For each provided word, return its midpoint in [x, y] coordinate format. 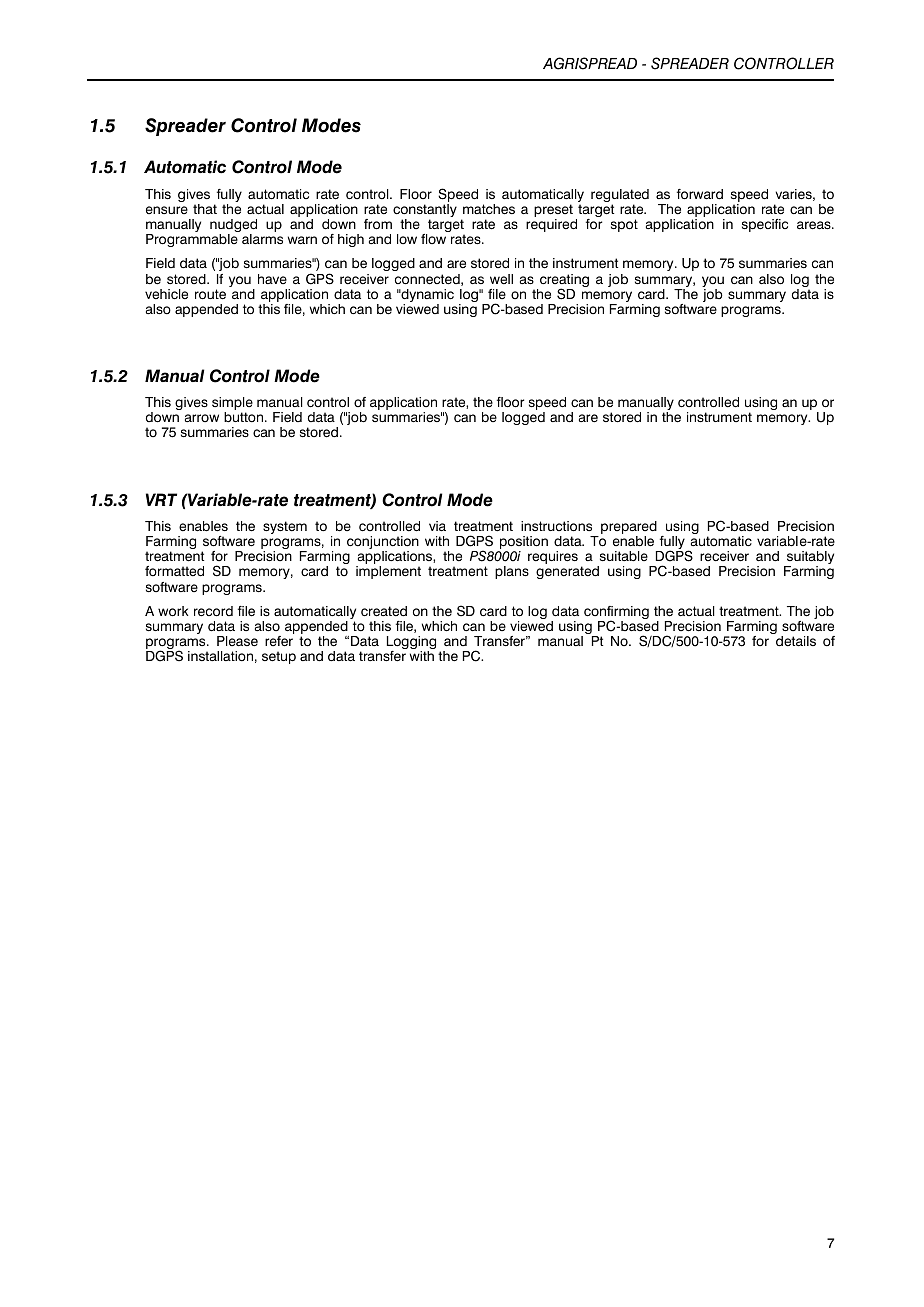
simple [232, 405]
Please [237, 641]
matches [489, 209]
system [285, 527]
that [205, 209]
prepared [629, 529]
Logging [411, 644]
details [796, 641]
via [437, 526]
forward [700, 194]
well [501, 279]
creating [564, 282]
